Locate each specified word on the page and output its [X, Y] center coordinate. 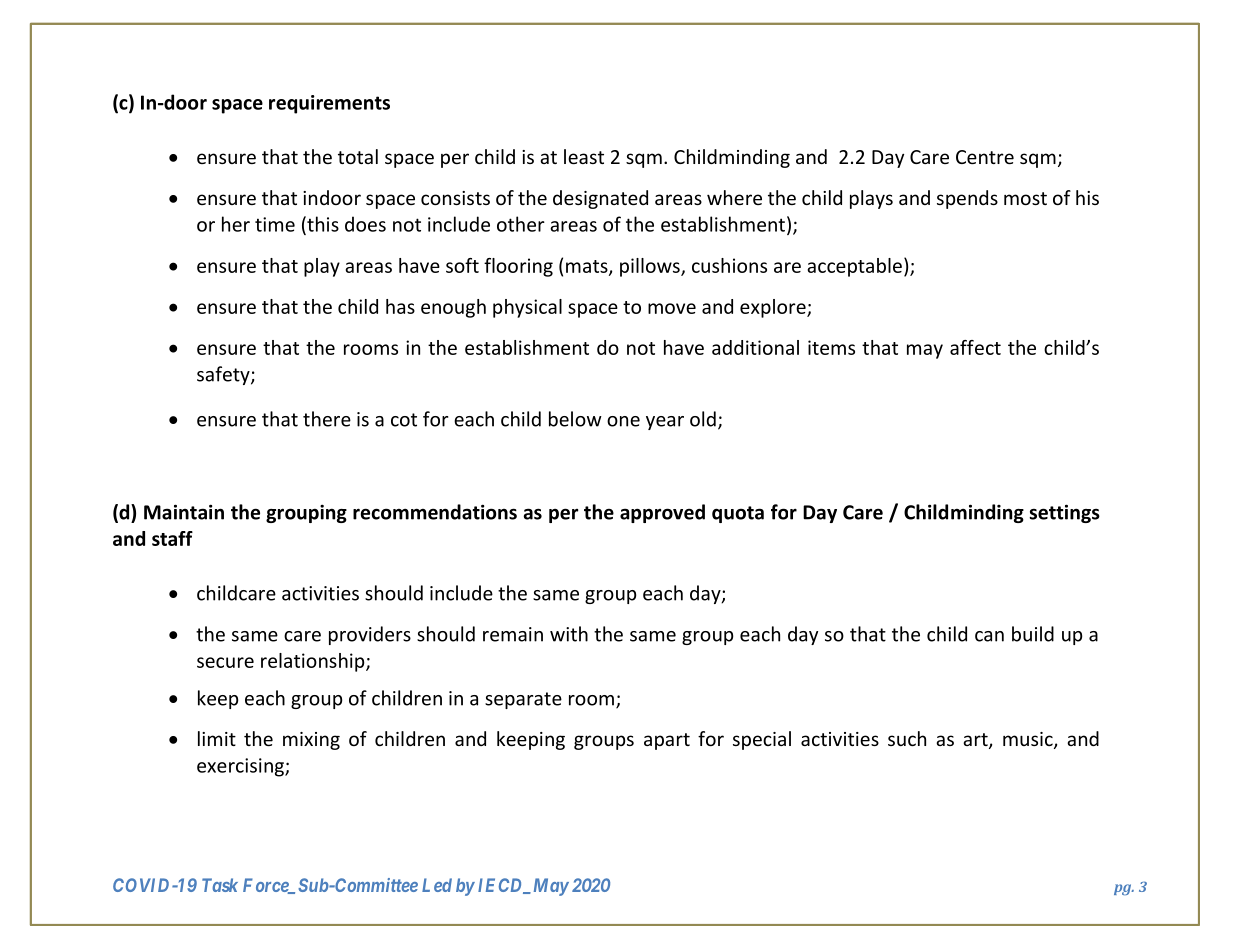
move [672, 308]
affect [975, 347]
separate [523, 700]
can [989, 636]
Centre [985, 157]
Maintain [184, 512]
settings [1064, 513]
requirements [329, 104]
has [400, 306]
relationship [314, 662]
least [584, 156]
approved [662, 513]
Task [220, 885]
